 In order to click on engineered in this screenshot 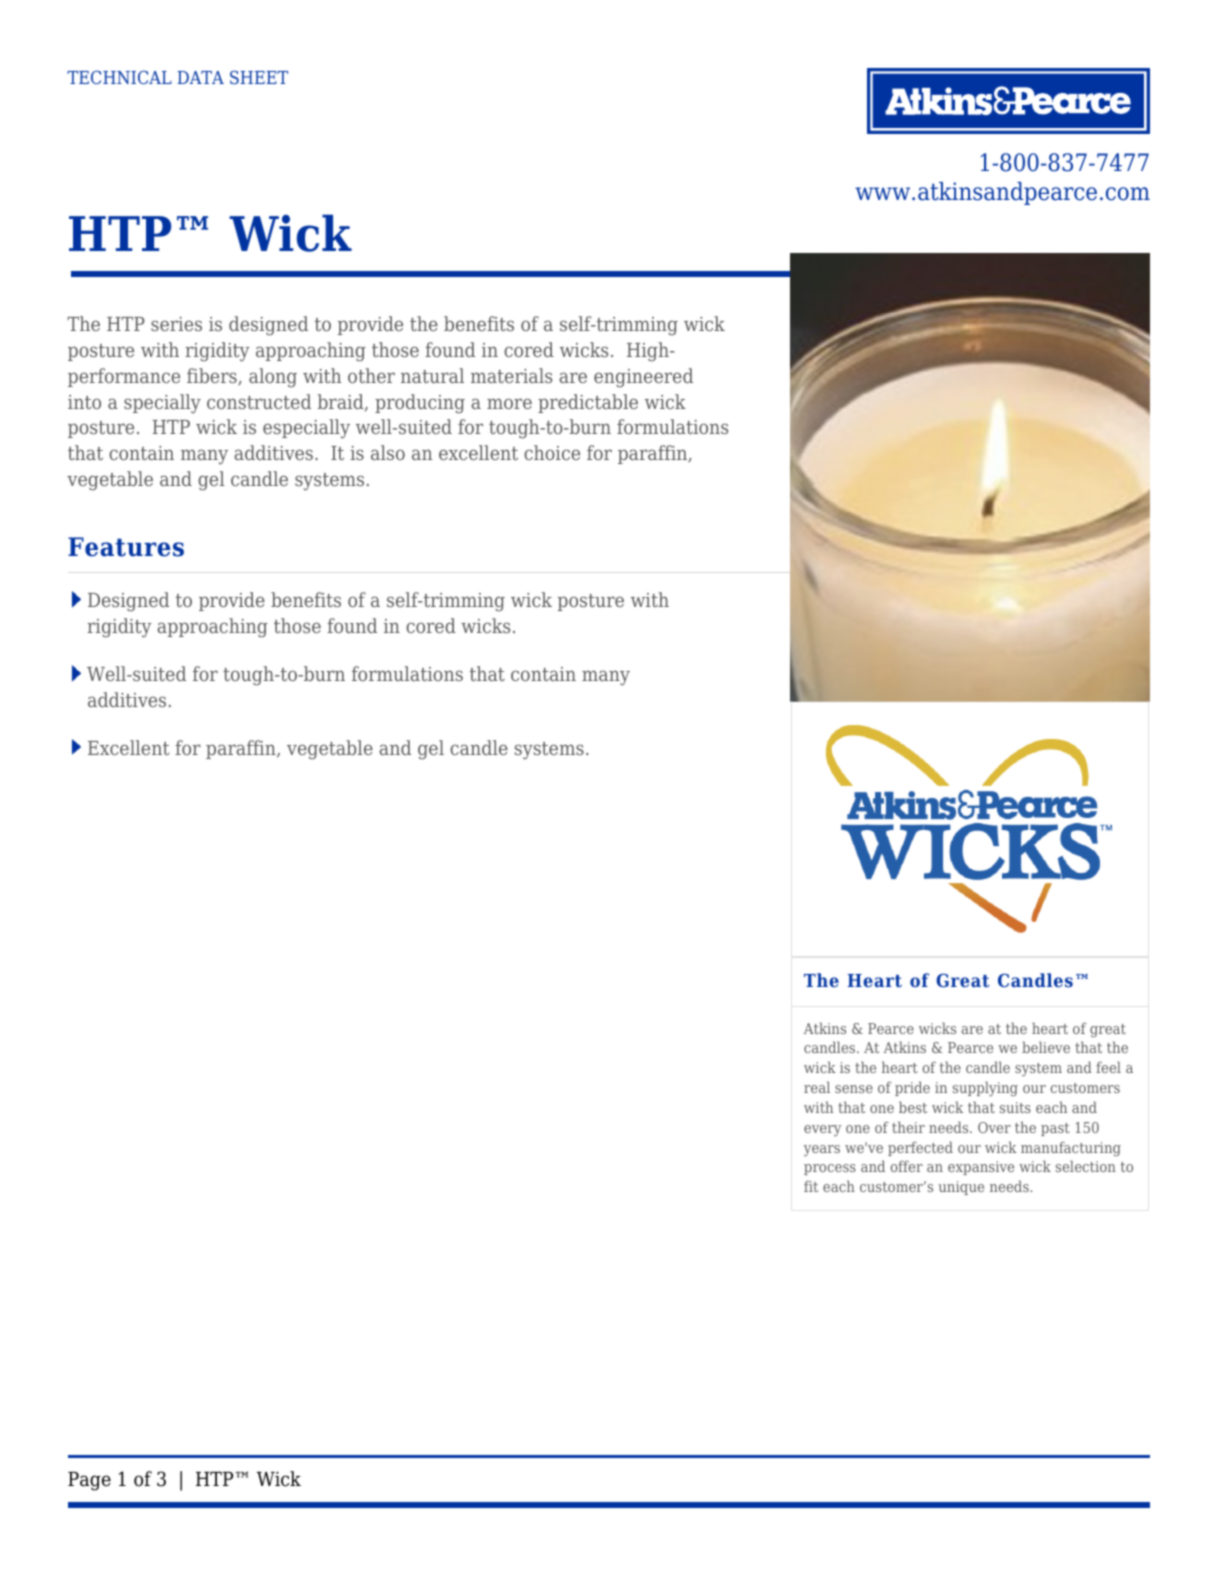, I will do `click(643, 377)`.
